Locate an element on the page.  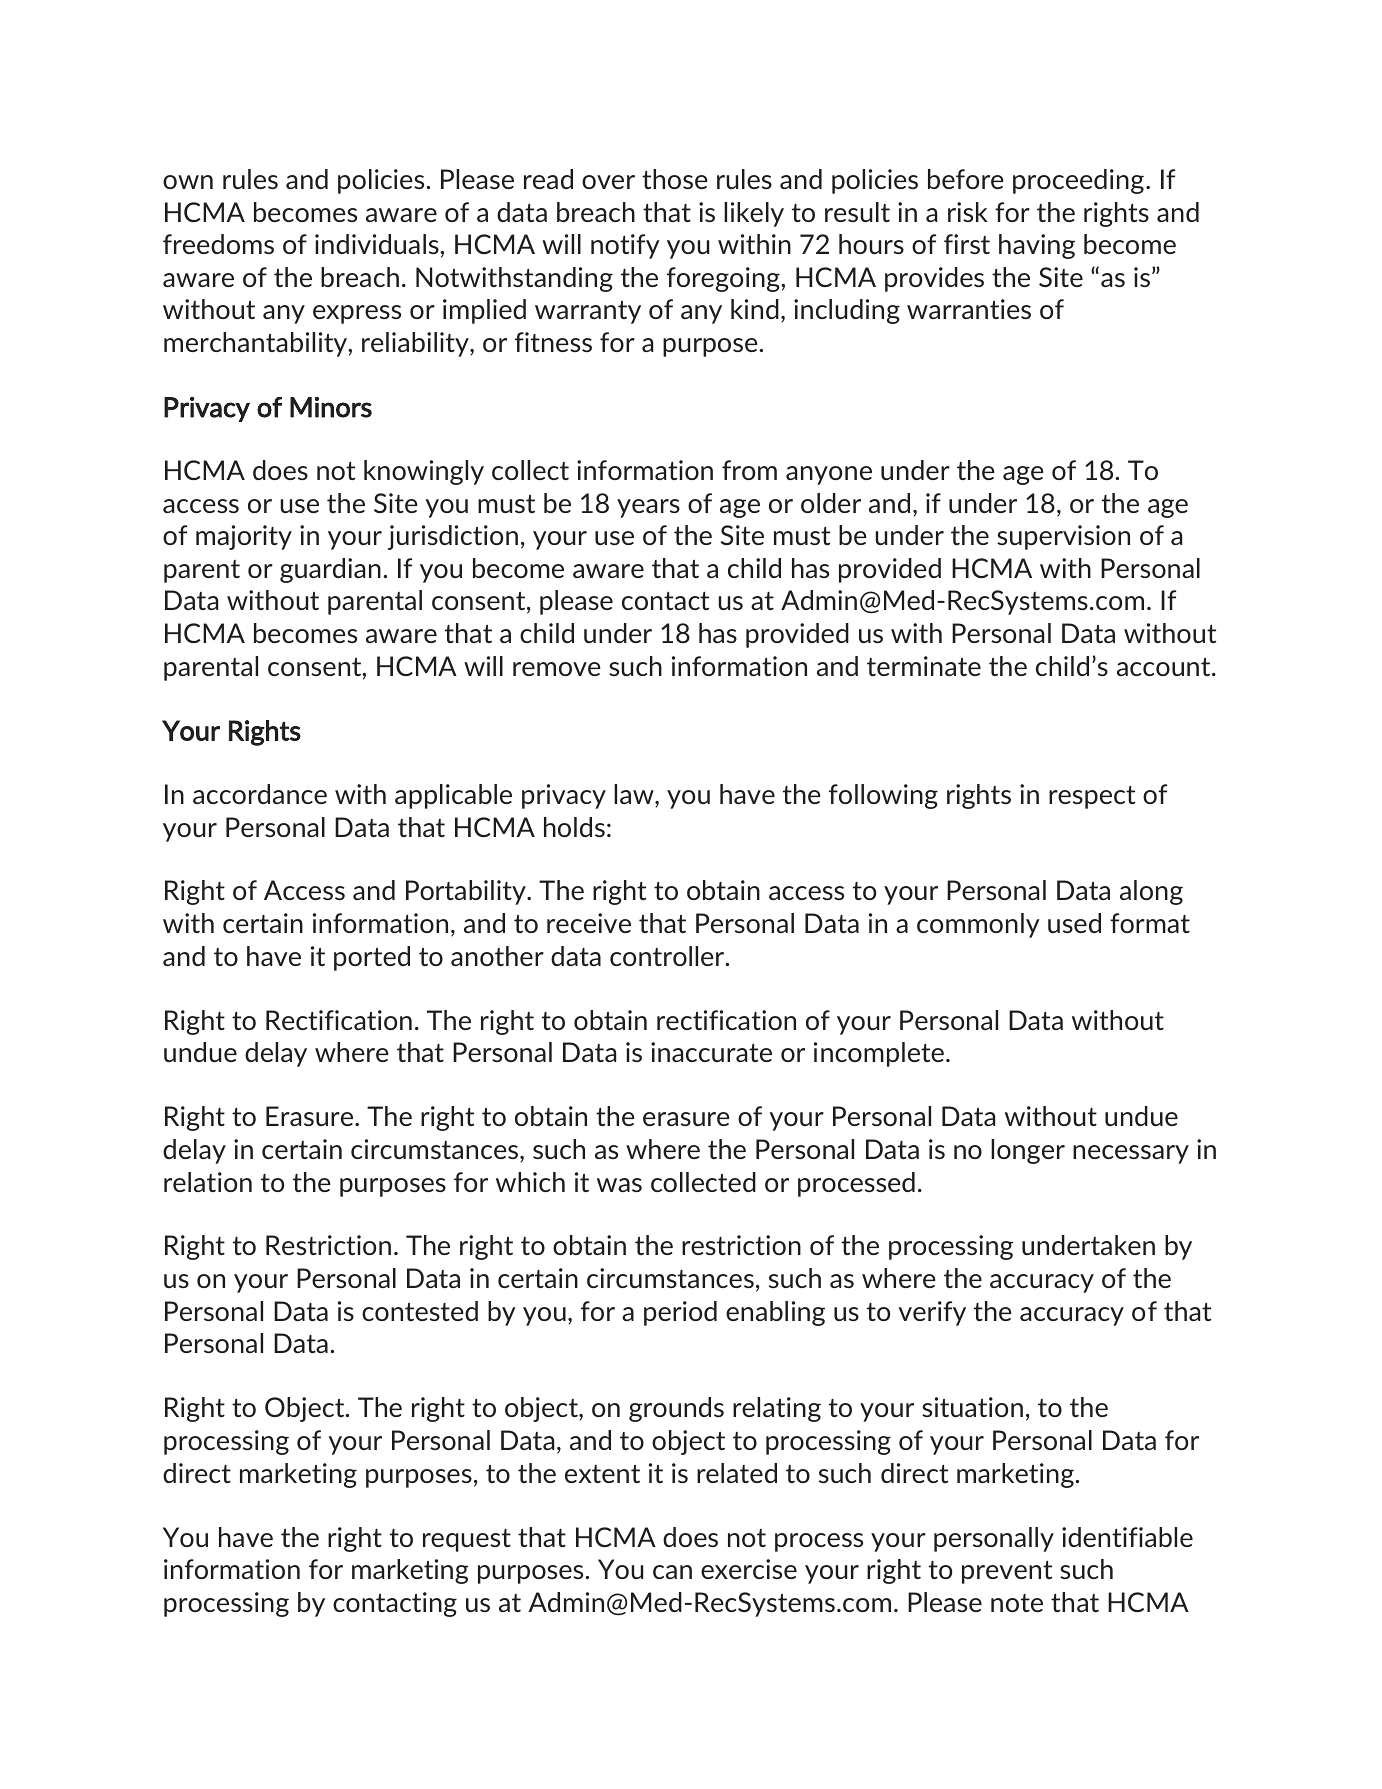
longer is located at coordinates (1028, 1151).
